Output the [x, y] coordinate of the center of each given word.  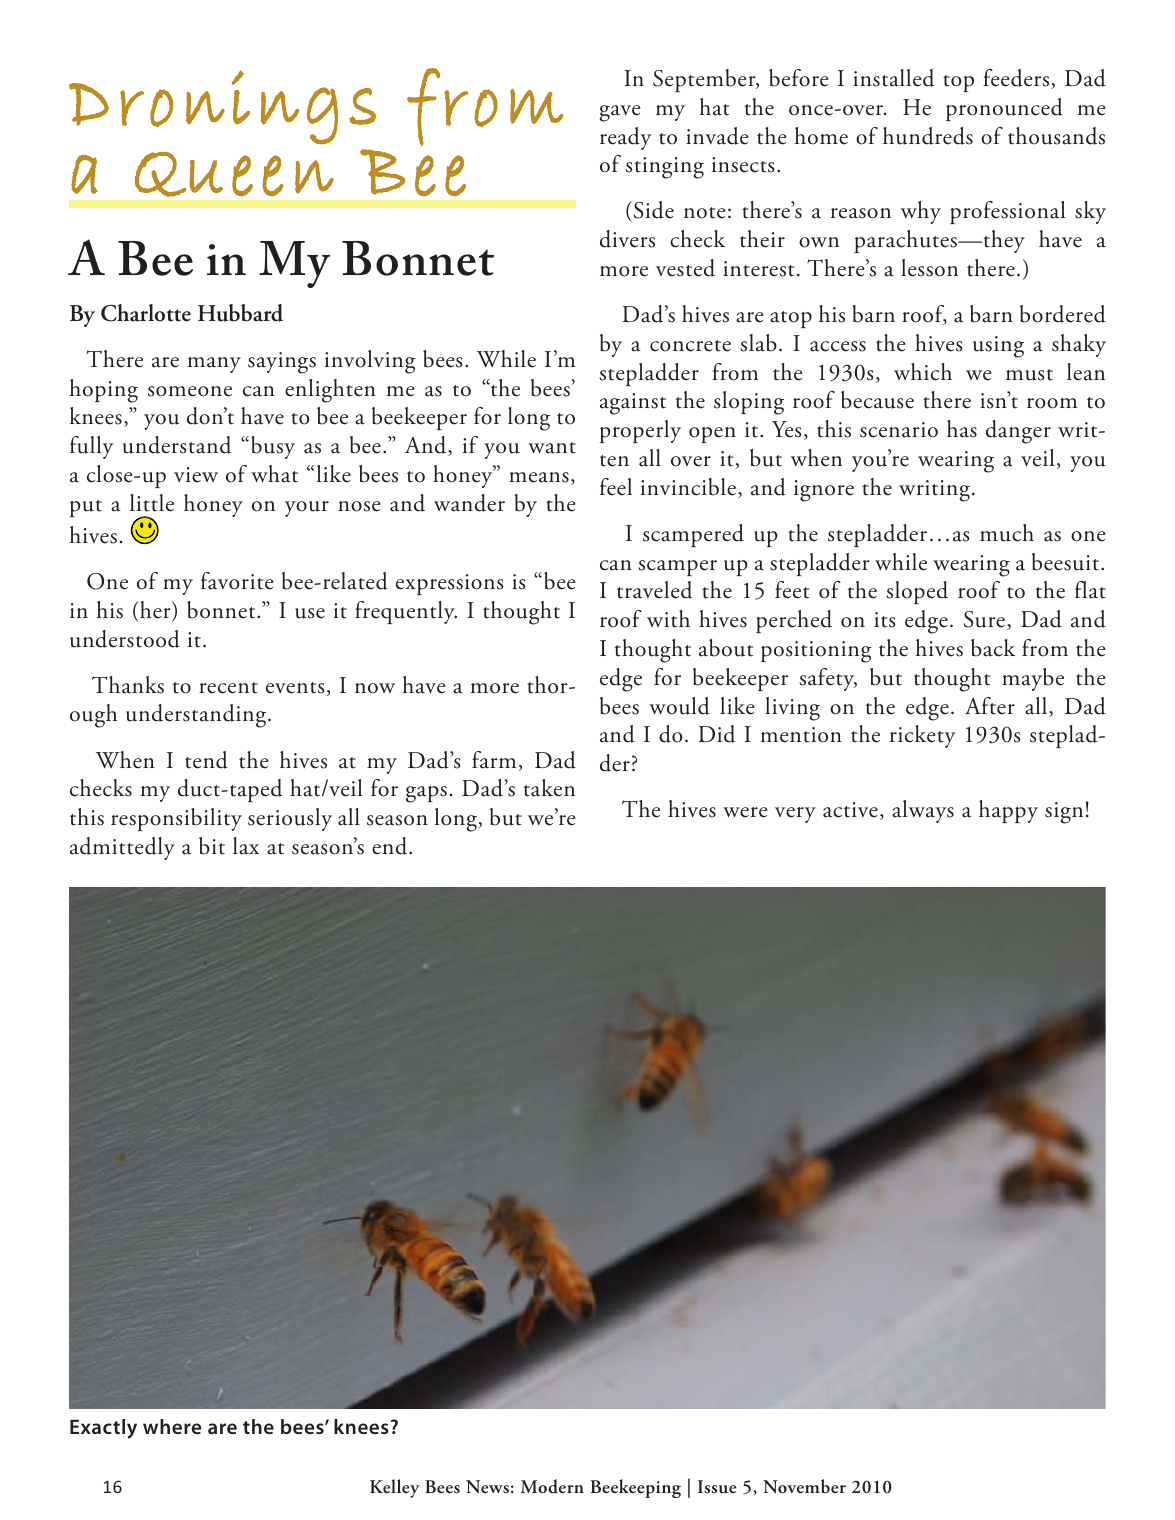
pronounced [1004, 109]
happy [1008, 811]
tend [206, 760]
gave [619, 113]
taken [549, 788]
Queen [234, 174]
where [172, 1426]
